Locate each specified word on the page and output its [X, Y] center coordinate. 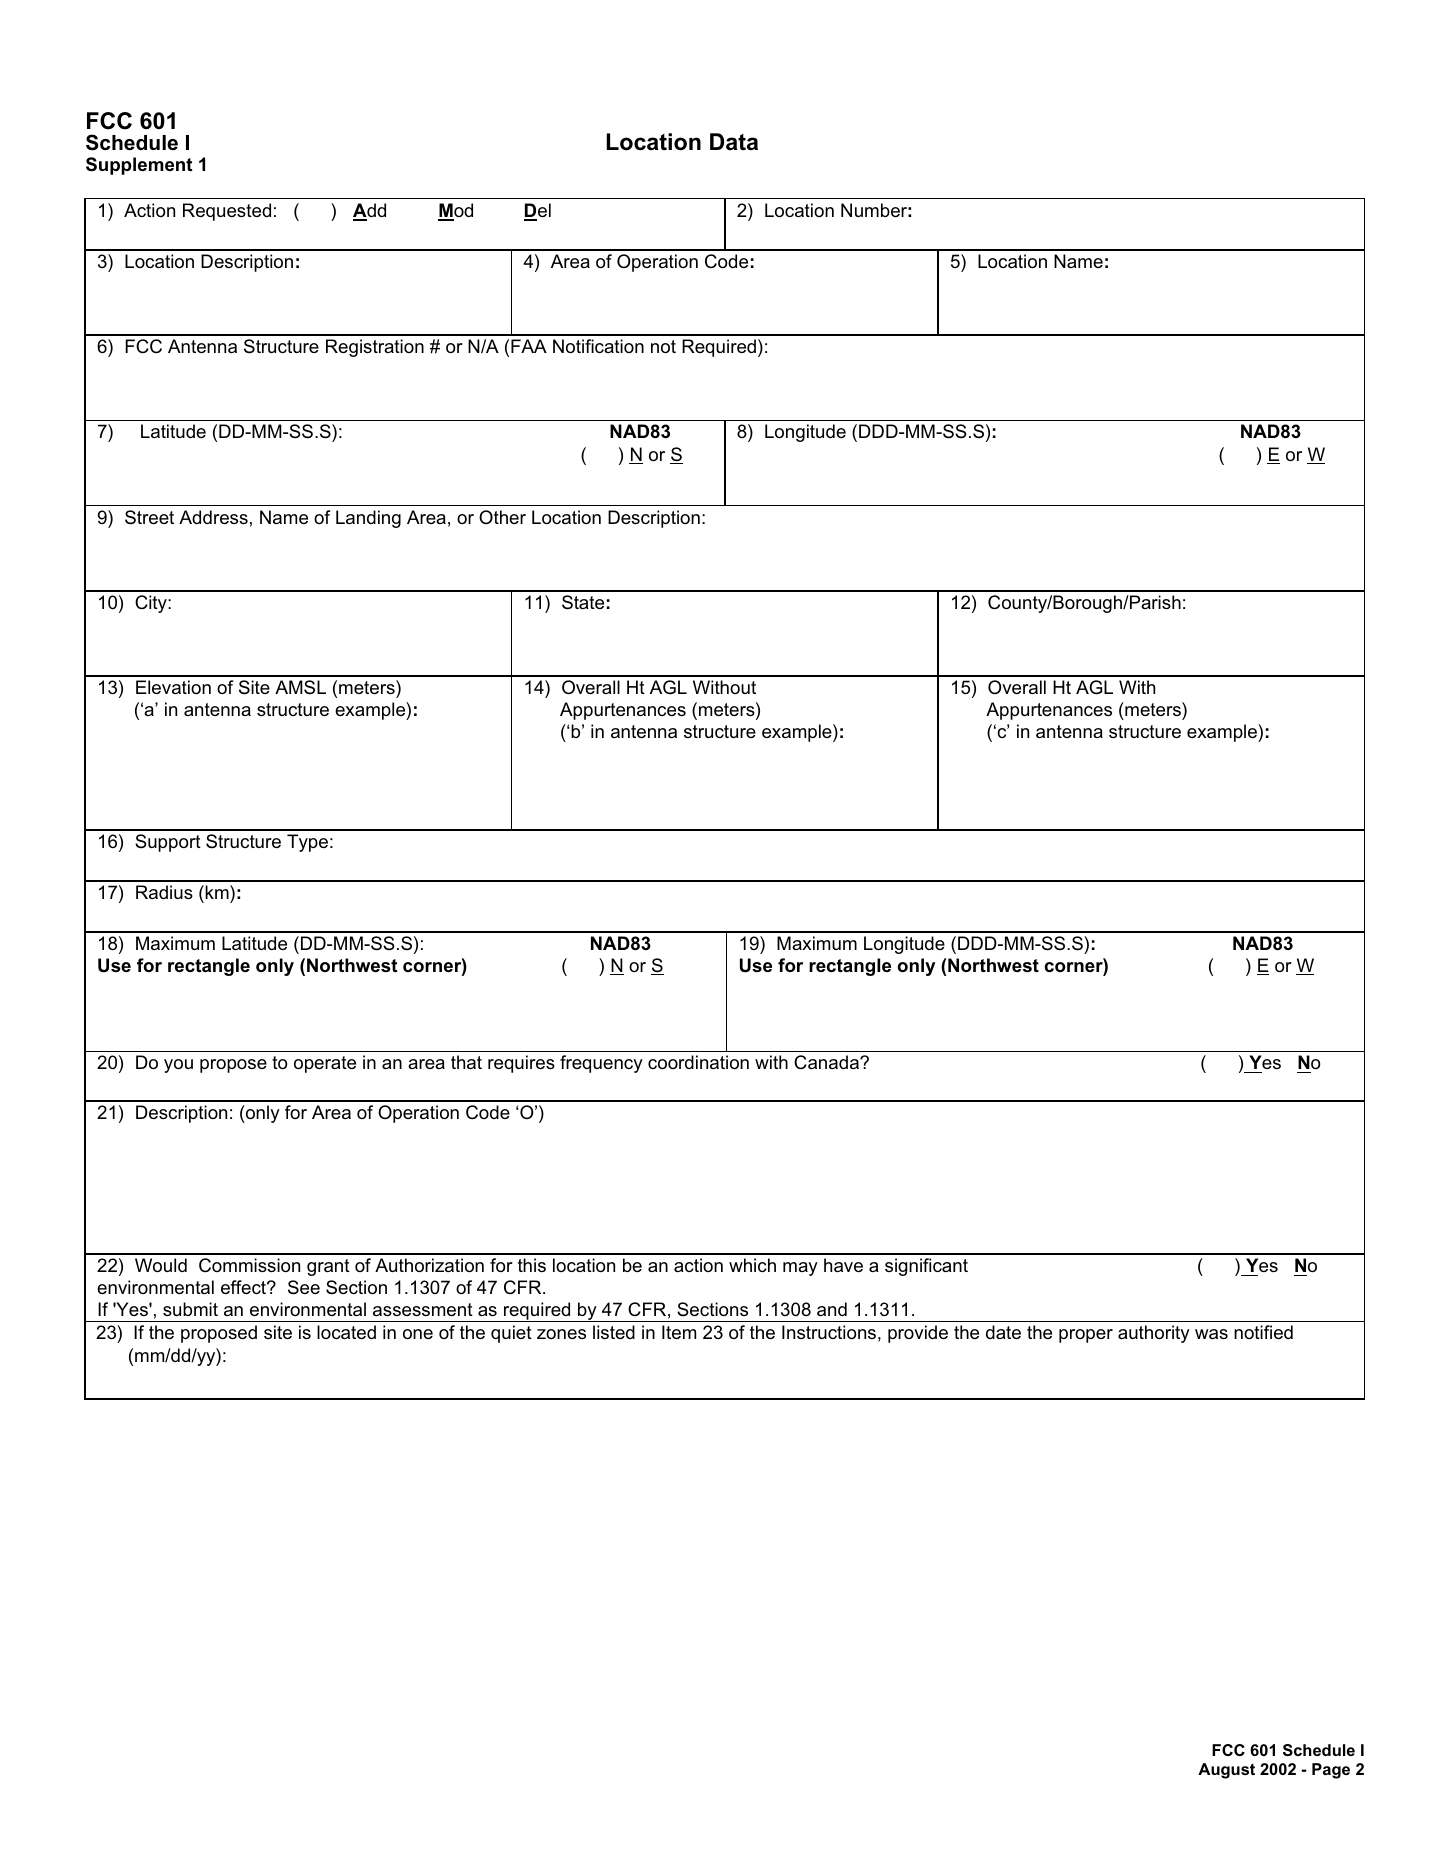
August [1226, 1771]
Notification [598, 346]
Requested [227, 212]
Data [734, 142]
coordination [698, 1062]
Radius [164, 892]
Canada [827, 1062]
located [346, 1332]
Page [1331, 1771]
